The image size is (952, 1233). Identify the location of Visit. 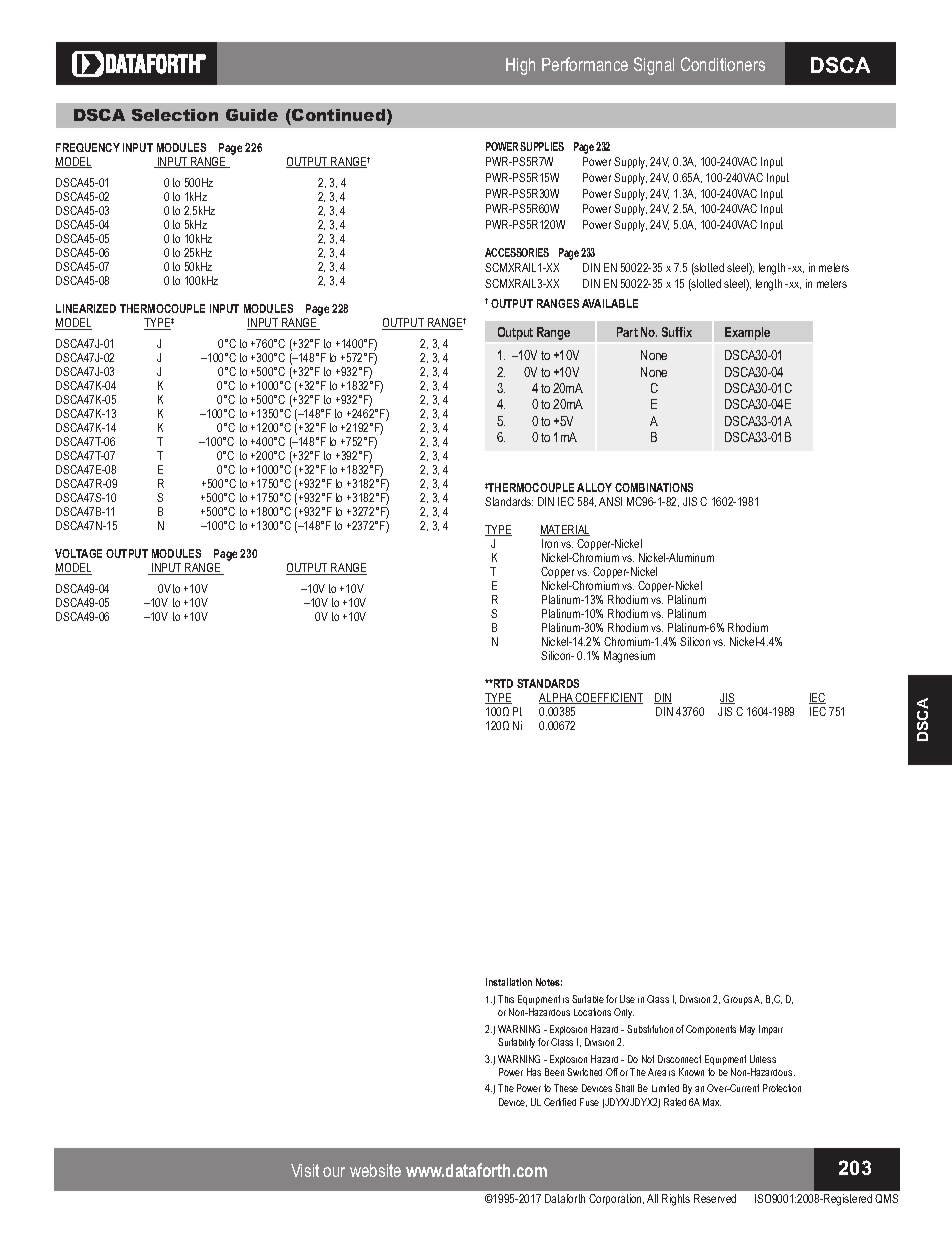
(305, 1170).
